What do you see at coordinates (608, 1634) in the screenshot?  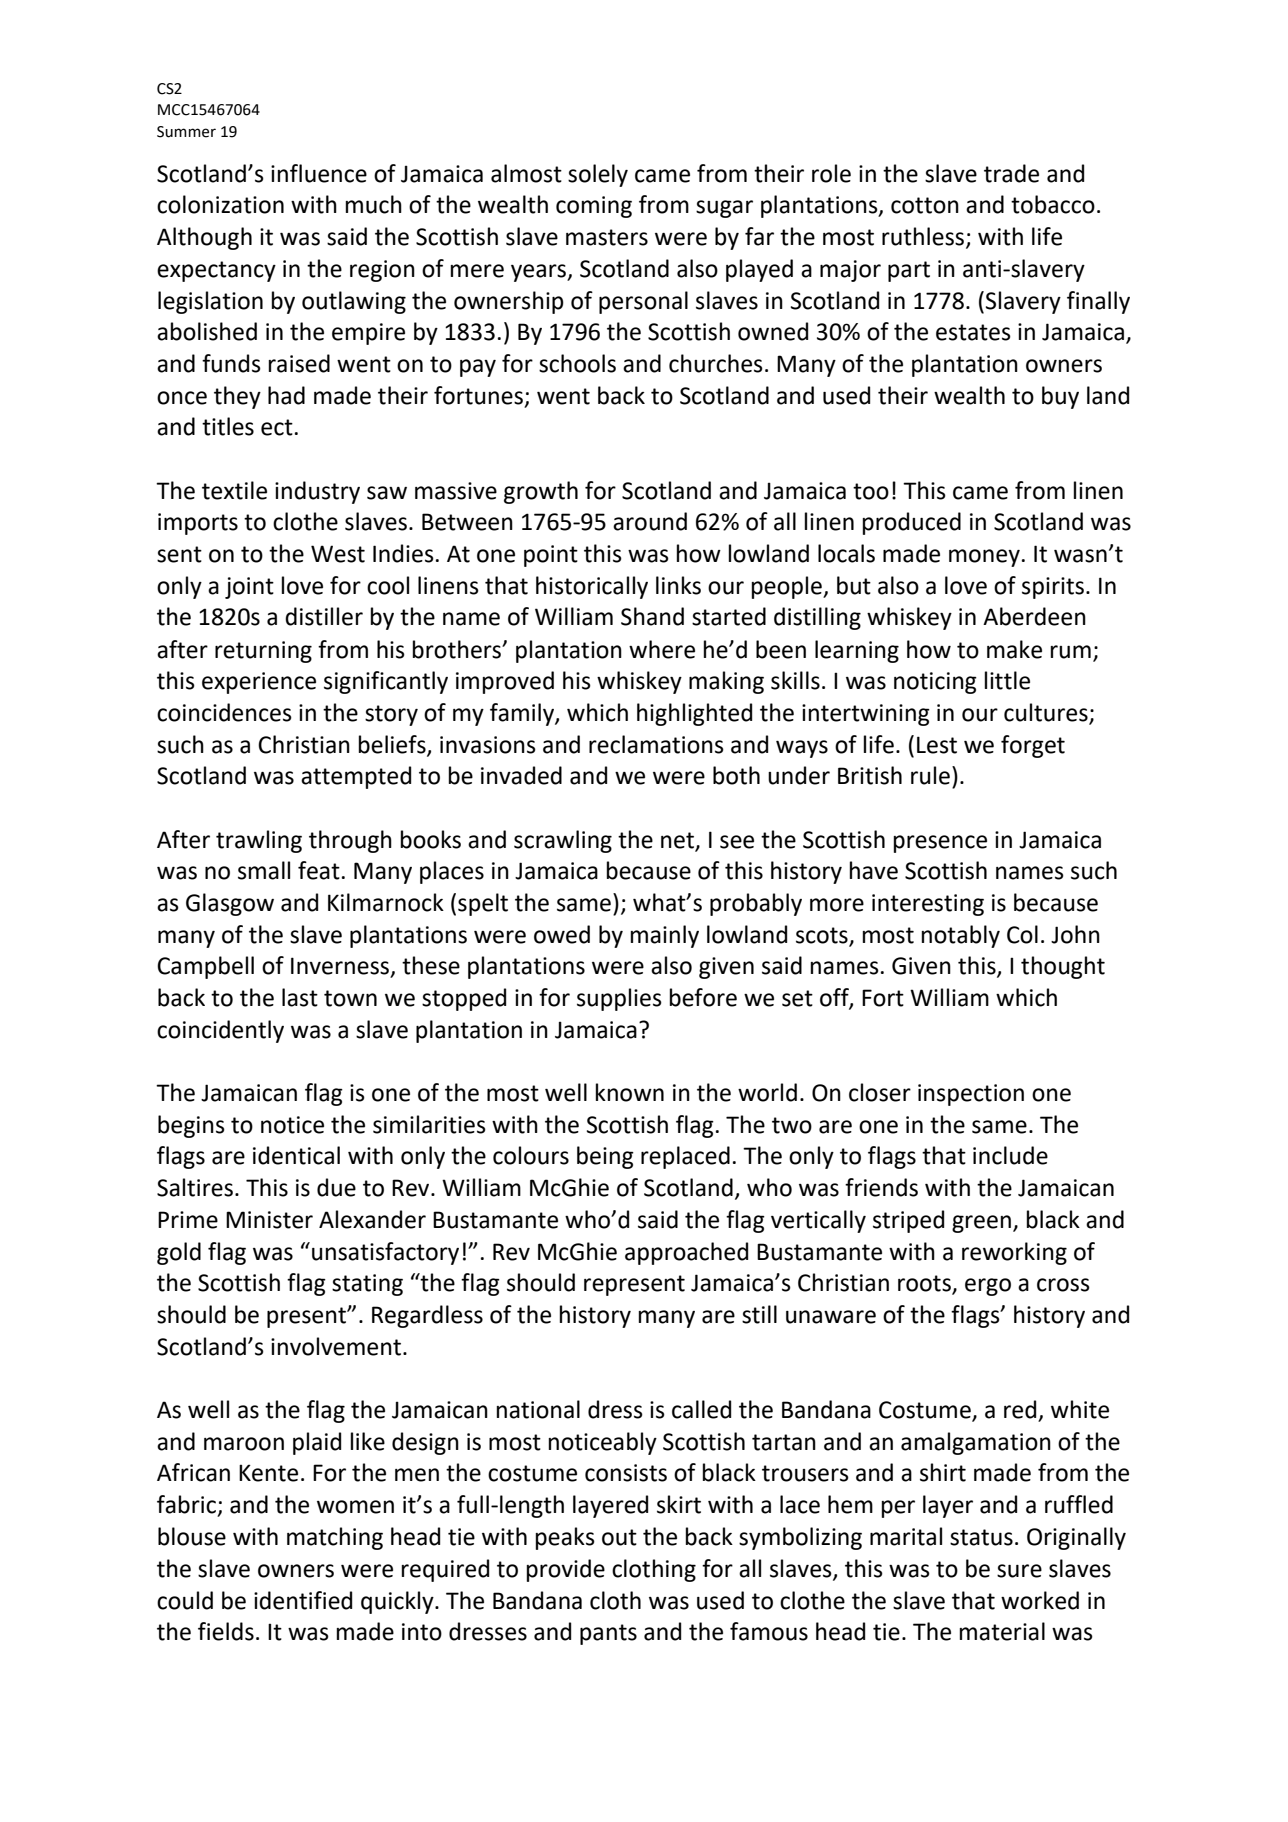 I see `pants` at bounding box center [608, 1634].
